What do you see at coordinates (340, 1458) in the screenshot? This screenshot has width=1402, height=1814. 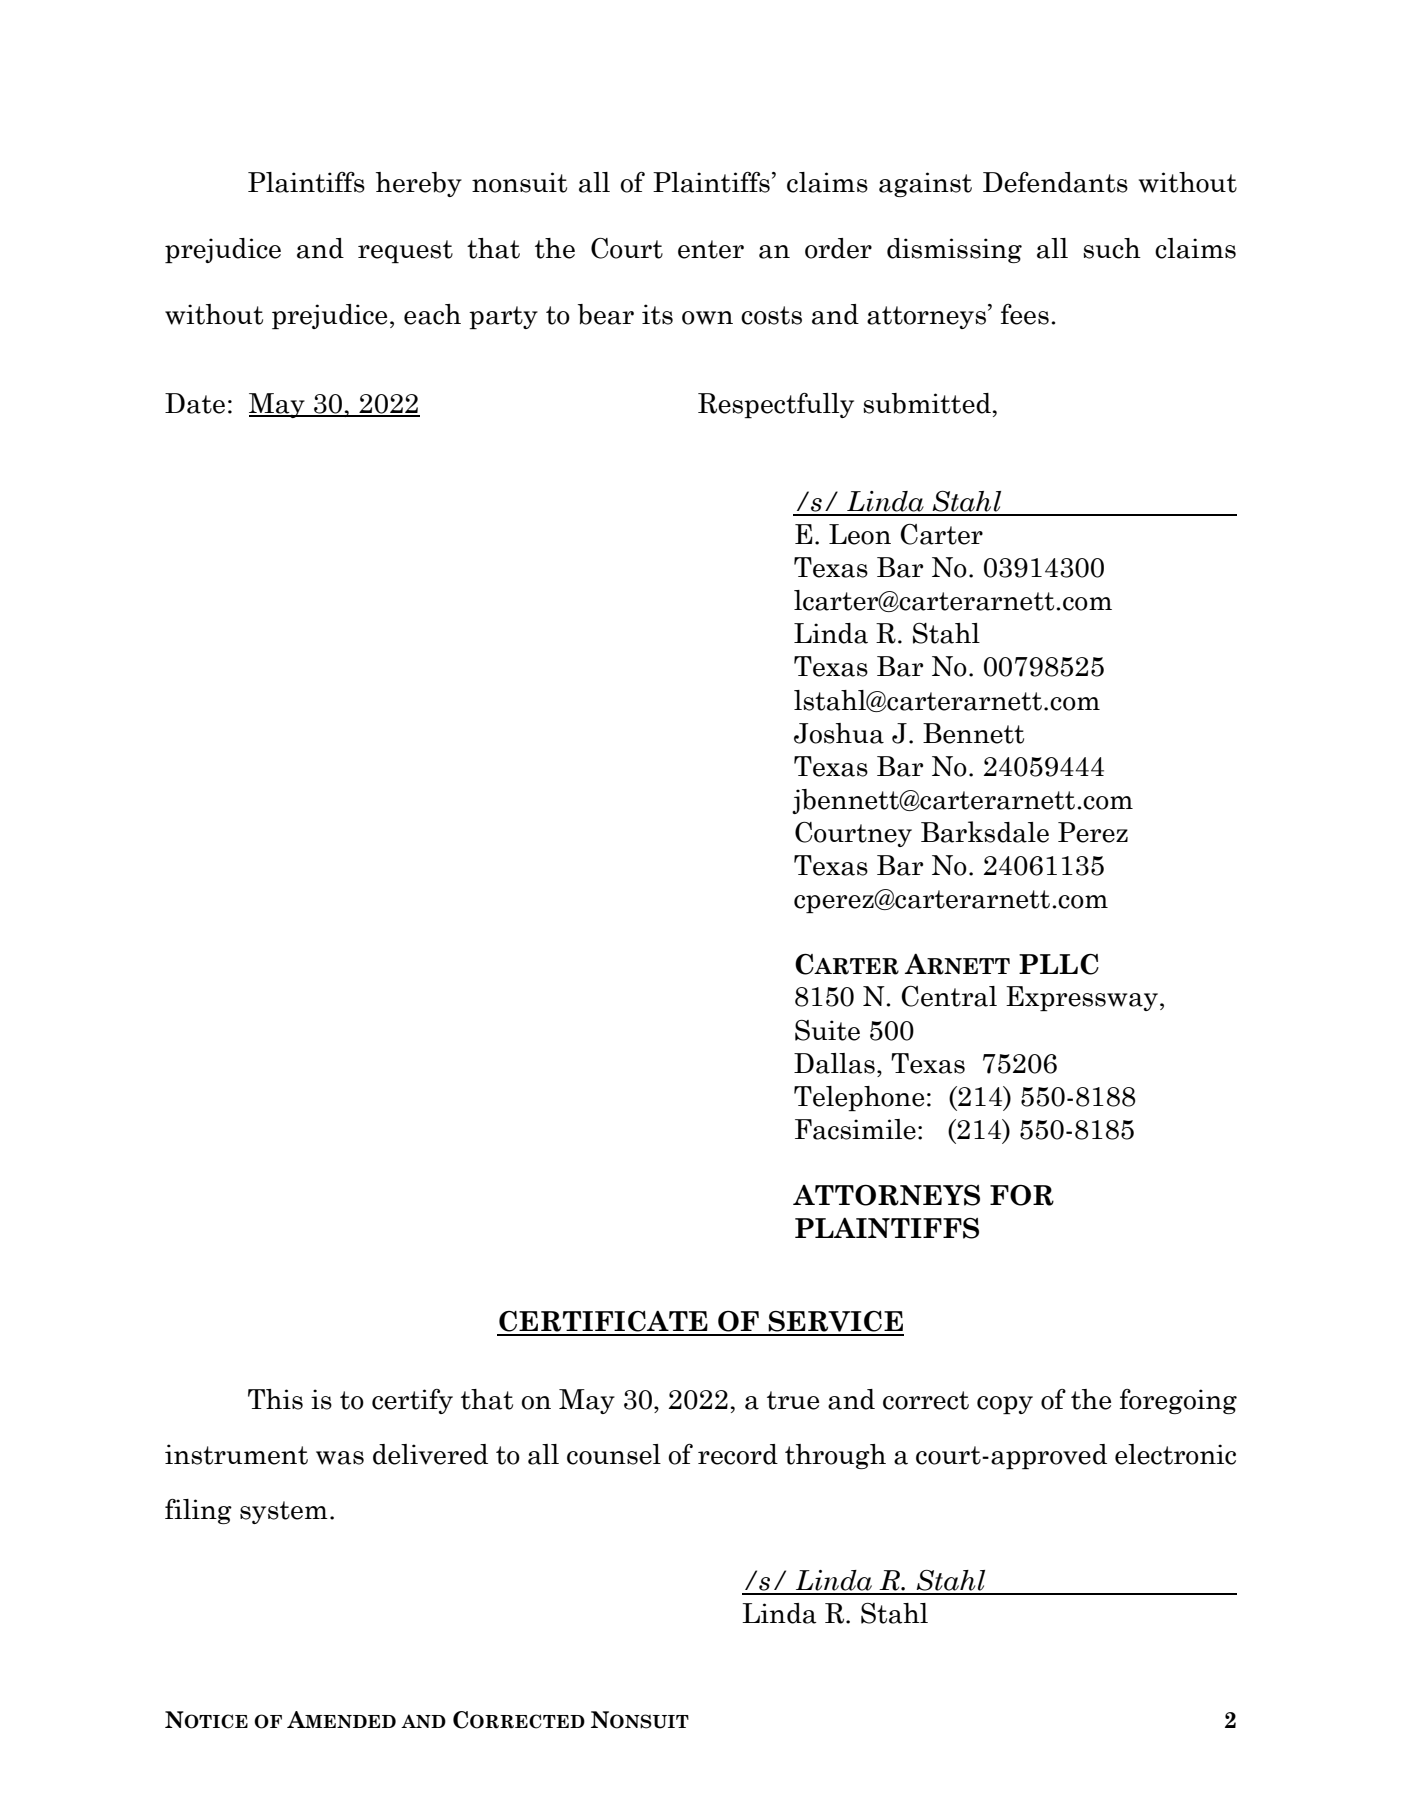 I see `was` at bounding box center [340, 1458].
